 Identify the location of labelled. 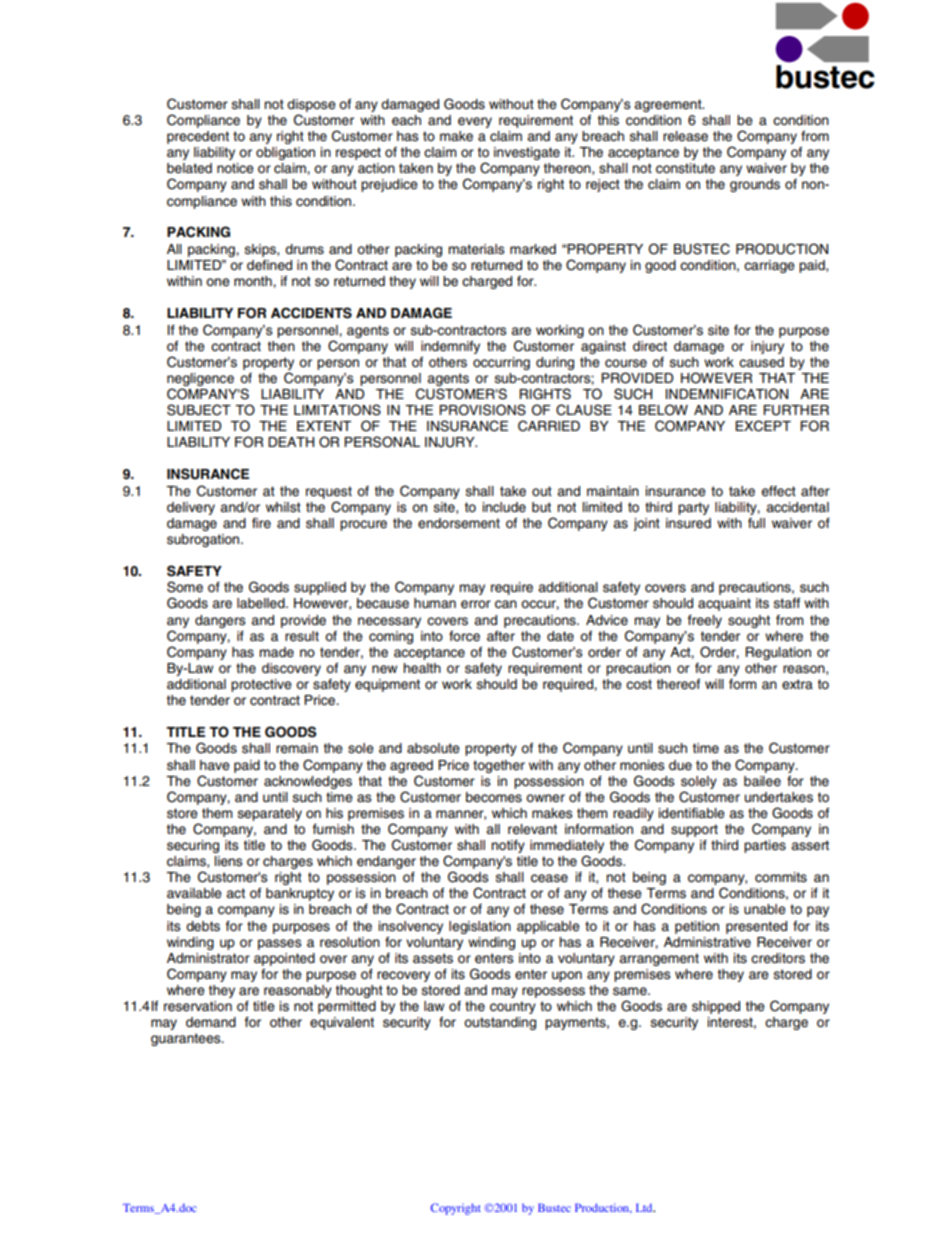
(262, 603).
